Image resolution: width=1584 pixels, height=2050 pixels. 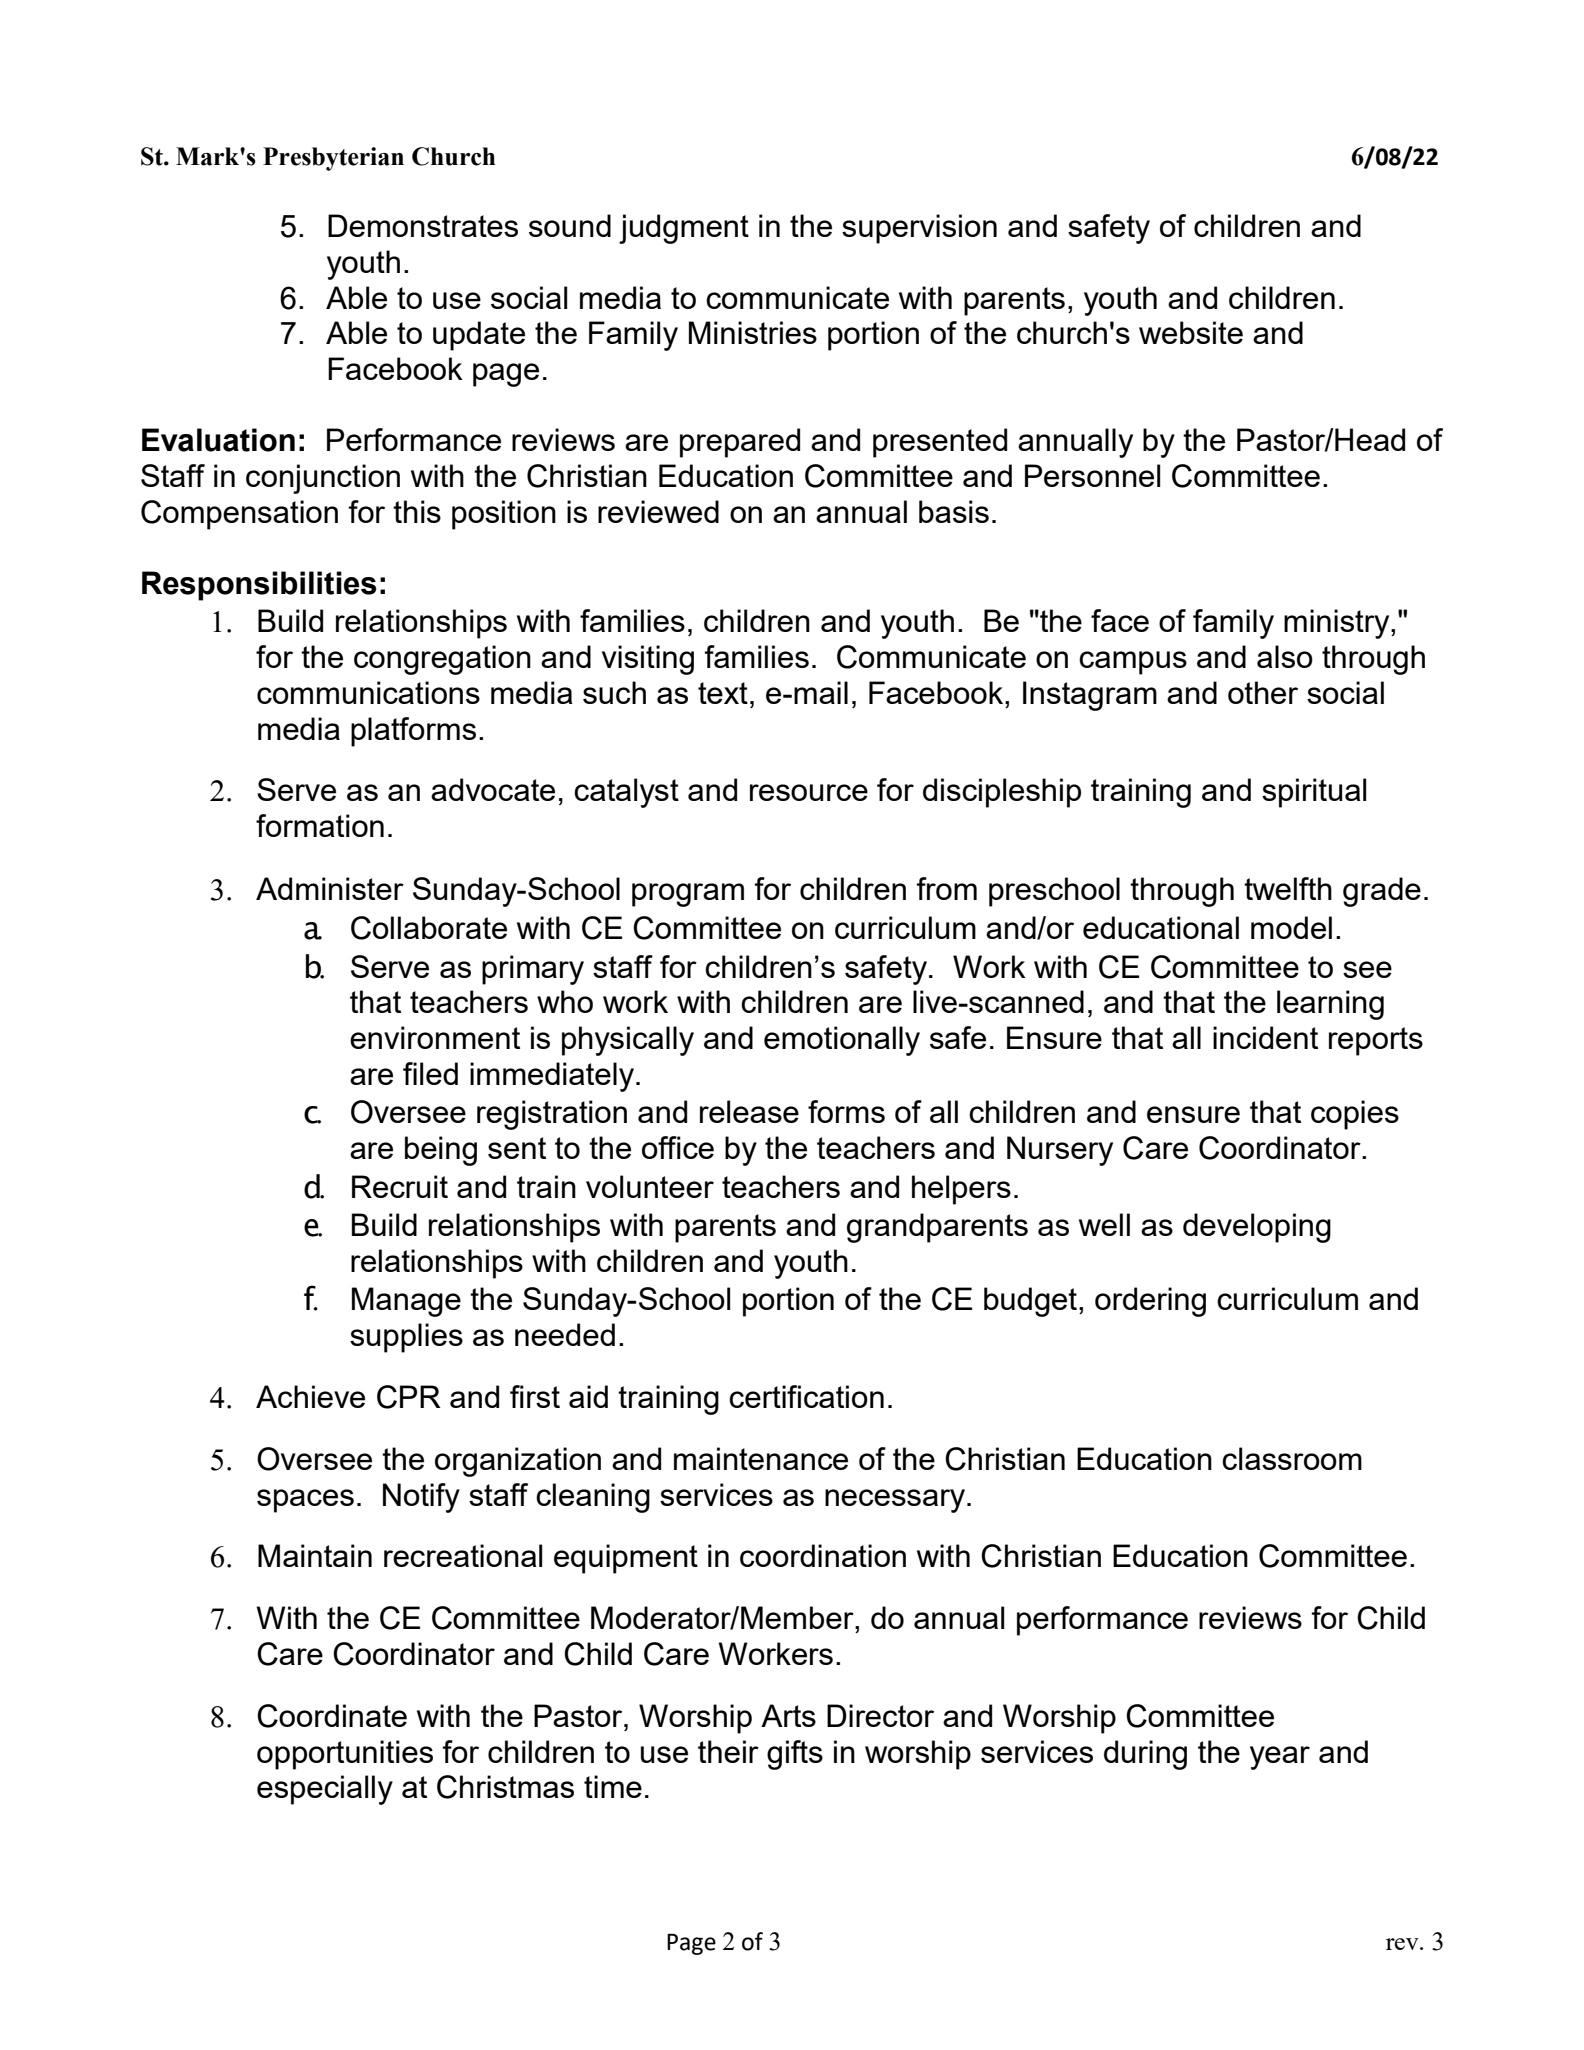 What do you see at coordinates (1191, 332) in the document?
I see `website` at bounding box center [1191, 332].
